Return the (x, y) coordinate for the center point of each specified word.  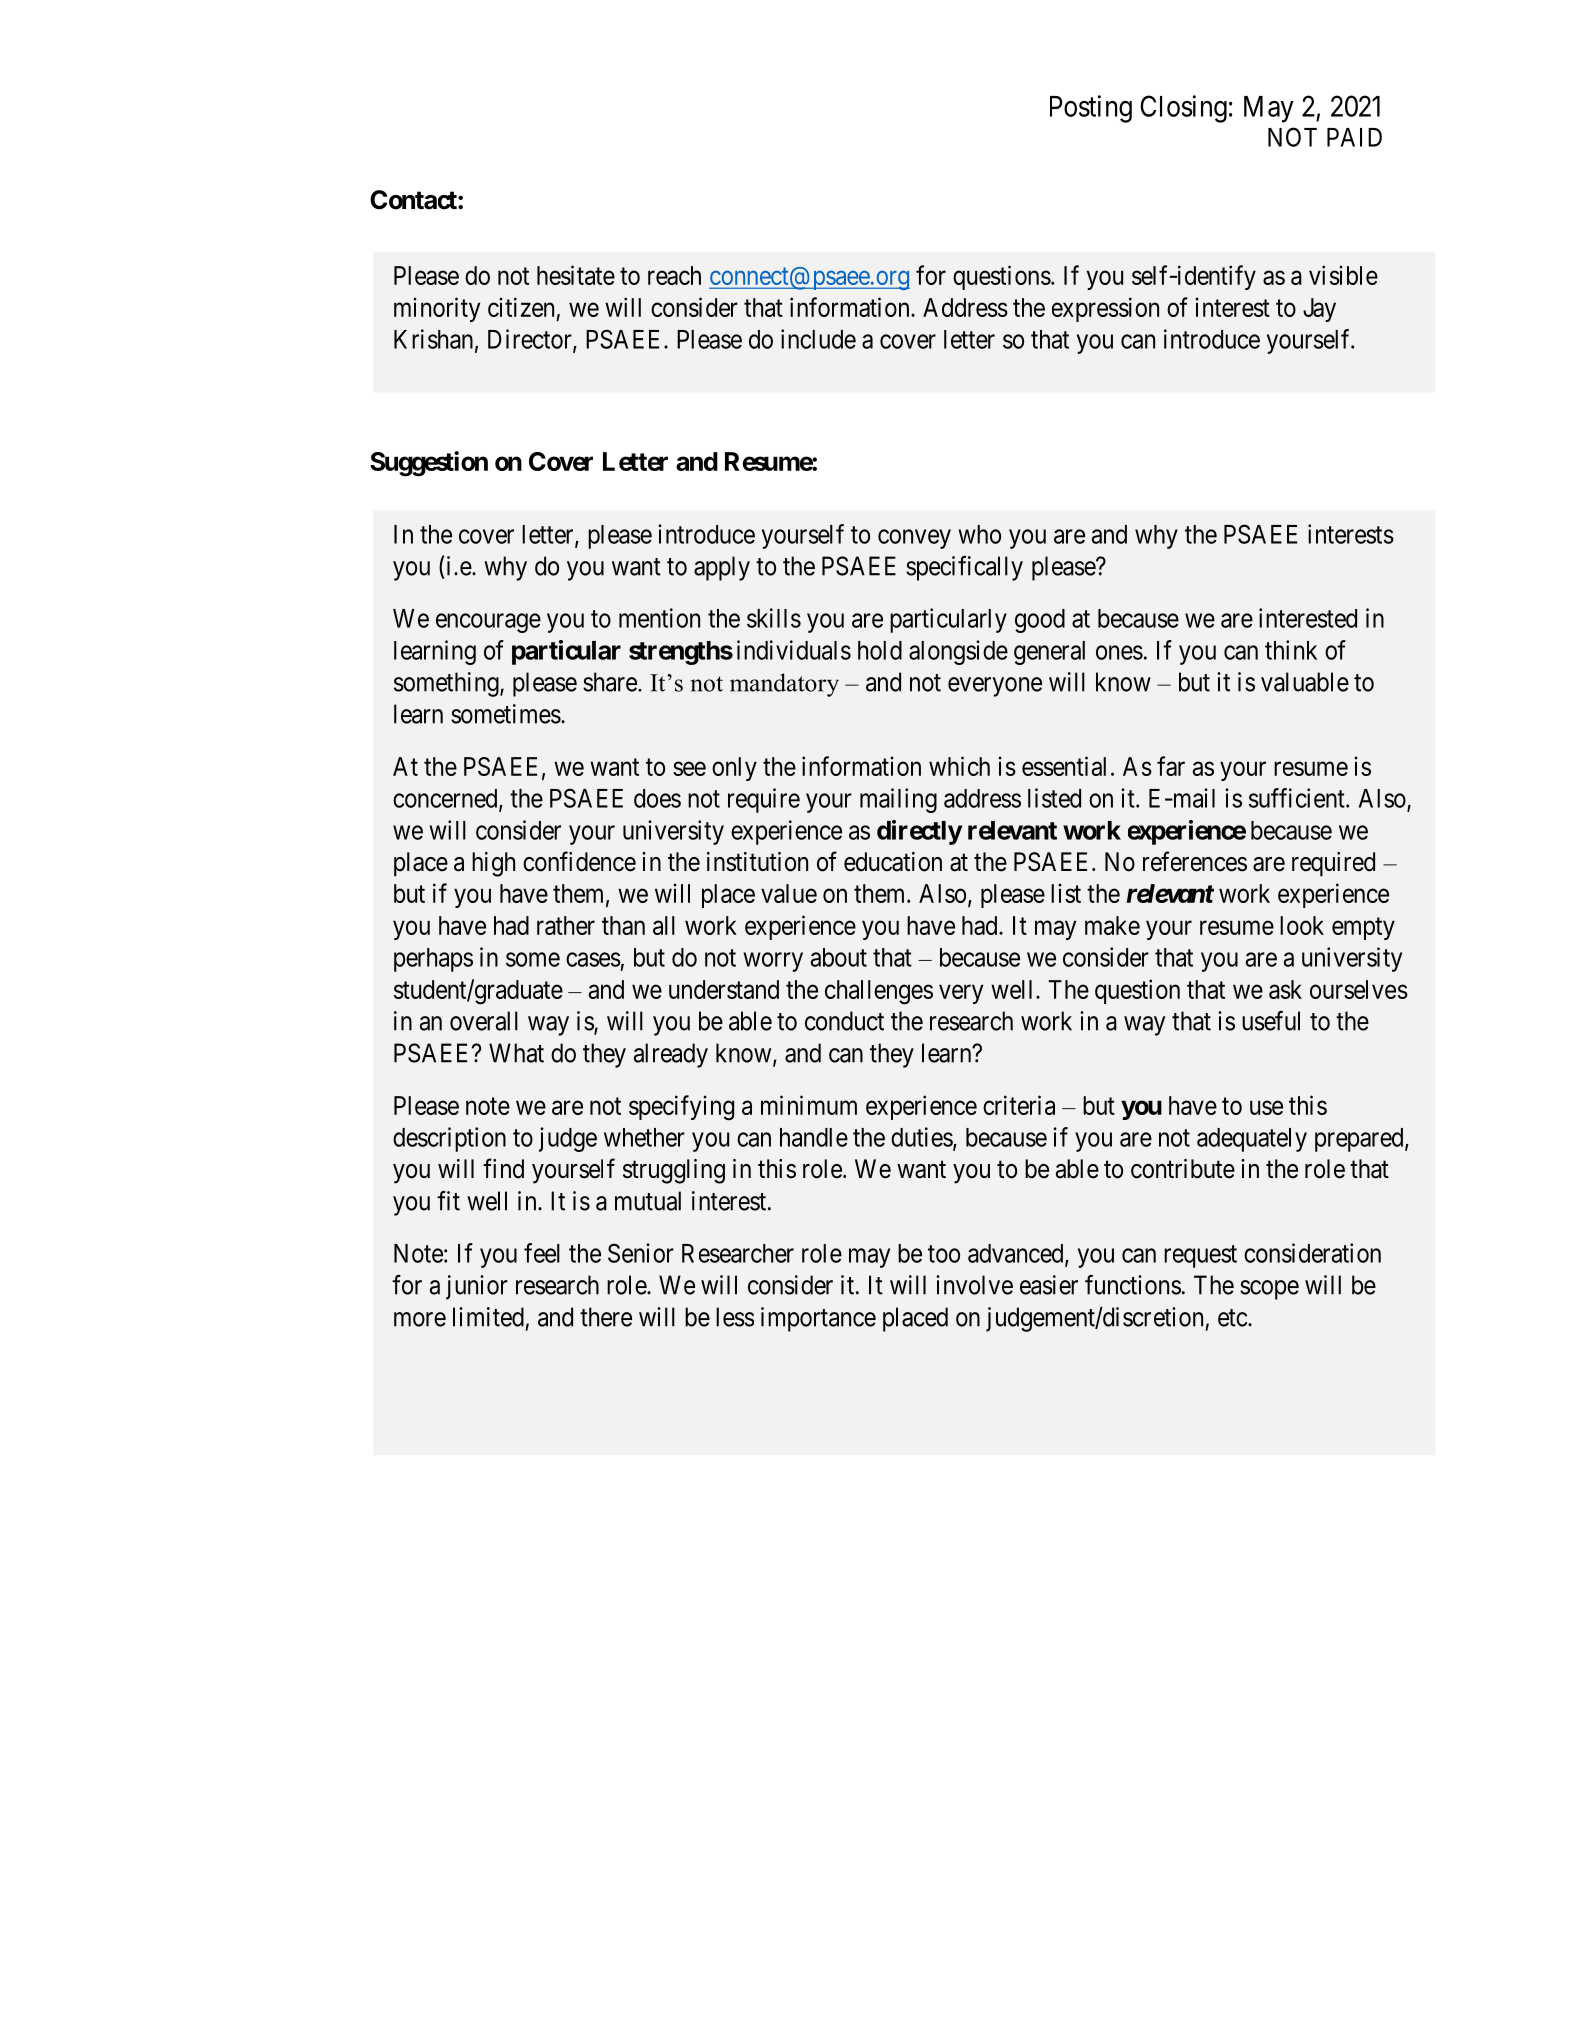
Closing (1183, 109)
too (944, 1254)
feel (542, 1253)
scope (1269, 1290)
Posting (1091, 109)
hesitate (576, 275)
